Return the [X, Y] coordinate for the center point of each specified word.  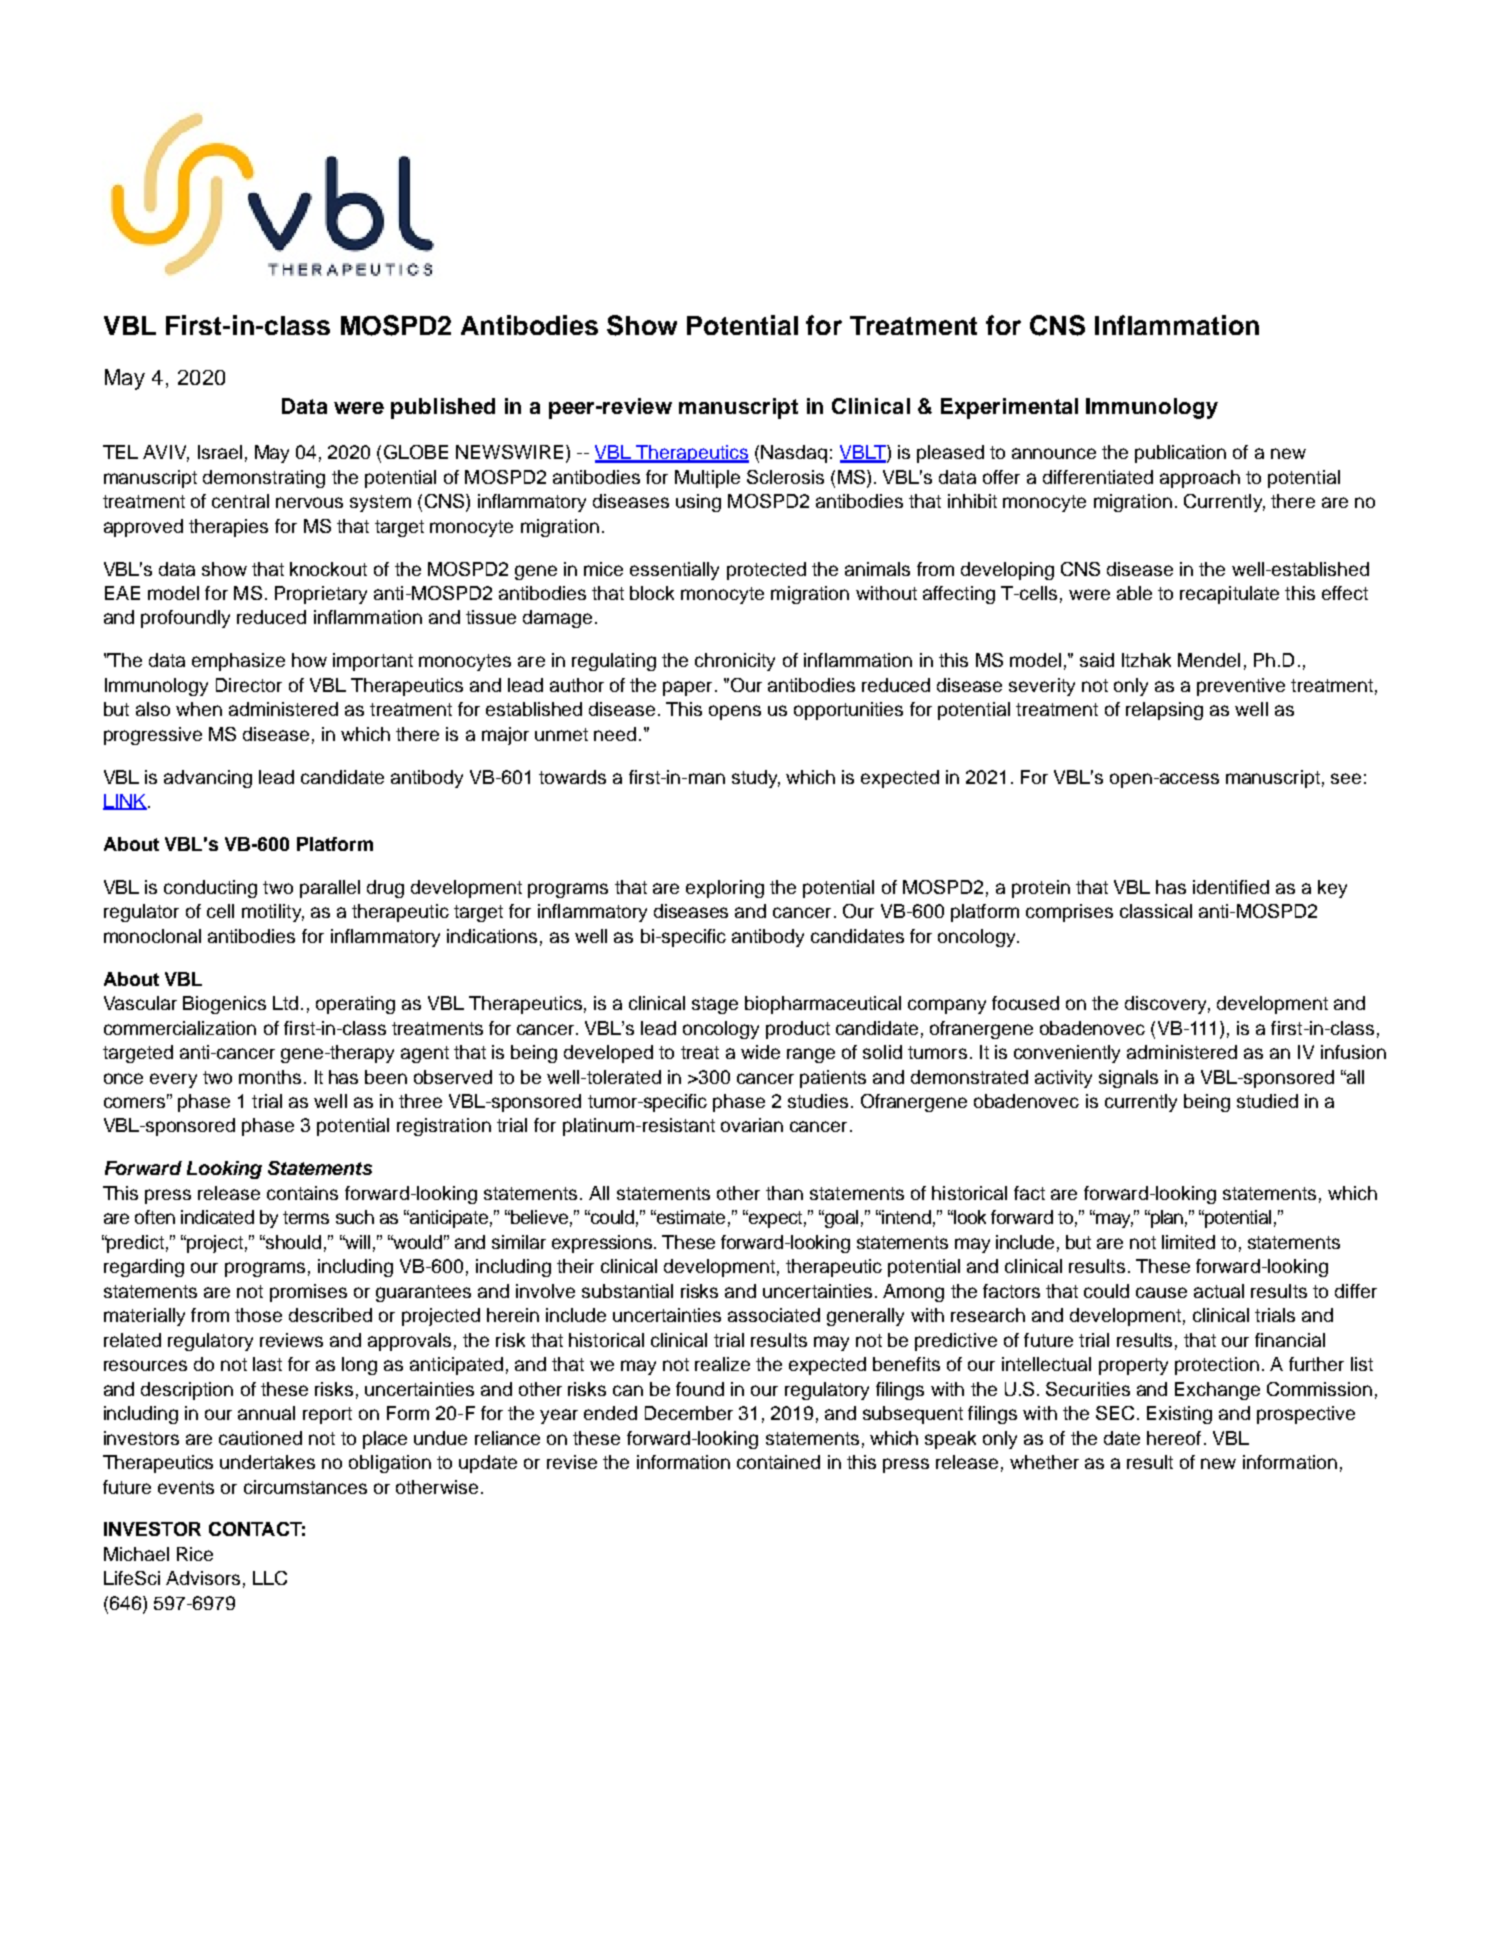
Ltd [285, 1003]
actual [1219, 1291]
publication [1180, 454]
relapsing [1164, 711]
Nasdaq [794, 454]
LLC [270, 1578]
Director [249, 685]
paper [687, 688]
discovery [1167, 1005]
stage [715, 1005]
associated [774, 1315]
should [292, 1242]
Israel [220, 452]
